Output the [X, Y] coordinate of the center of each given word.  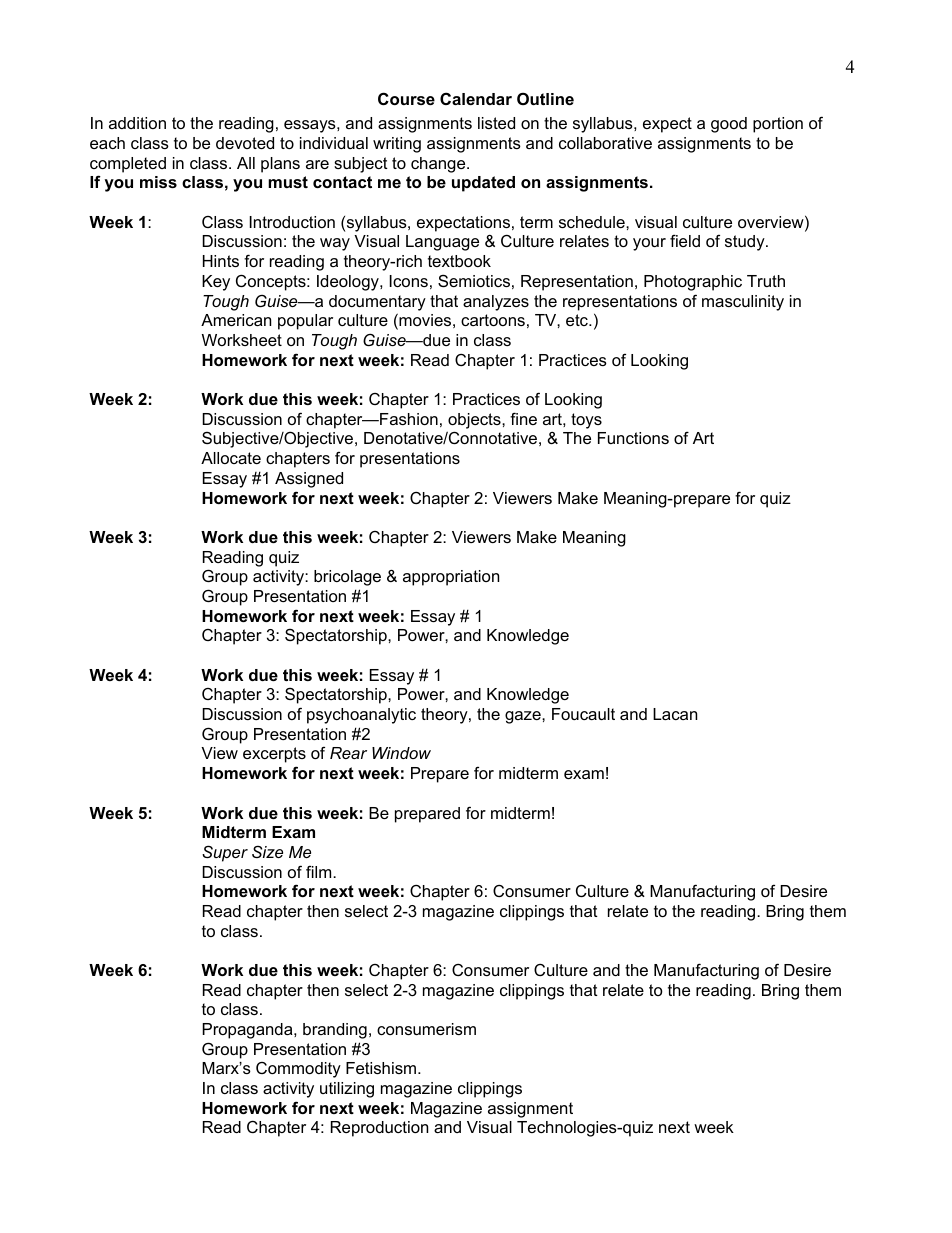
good [729, 125]
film [320, 871]
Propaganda [248, 1031]
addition [137, 123]
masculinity [743, 303]
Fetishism [382, 1068]
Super [225, 853]
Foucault [583, 714]
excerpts [274, 755]
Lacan [675, 714]
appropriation [451, 578]
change [439, 165]
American [236, 320]
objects [475, 421]
